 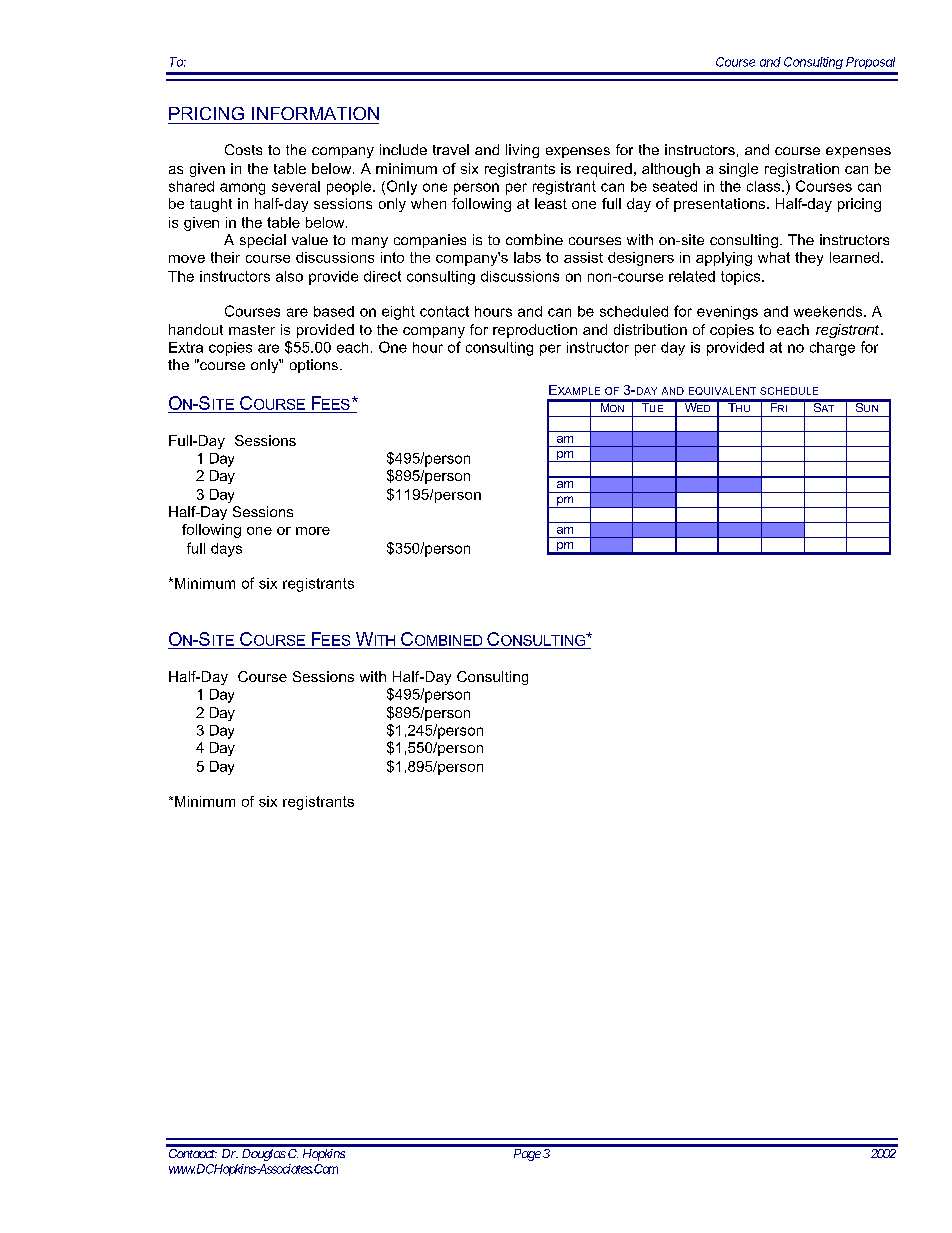 I want to click on more, so click(x=313, y=531).
